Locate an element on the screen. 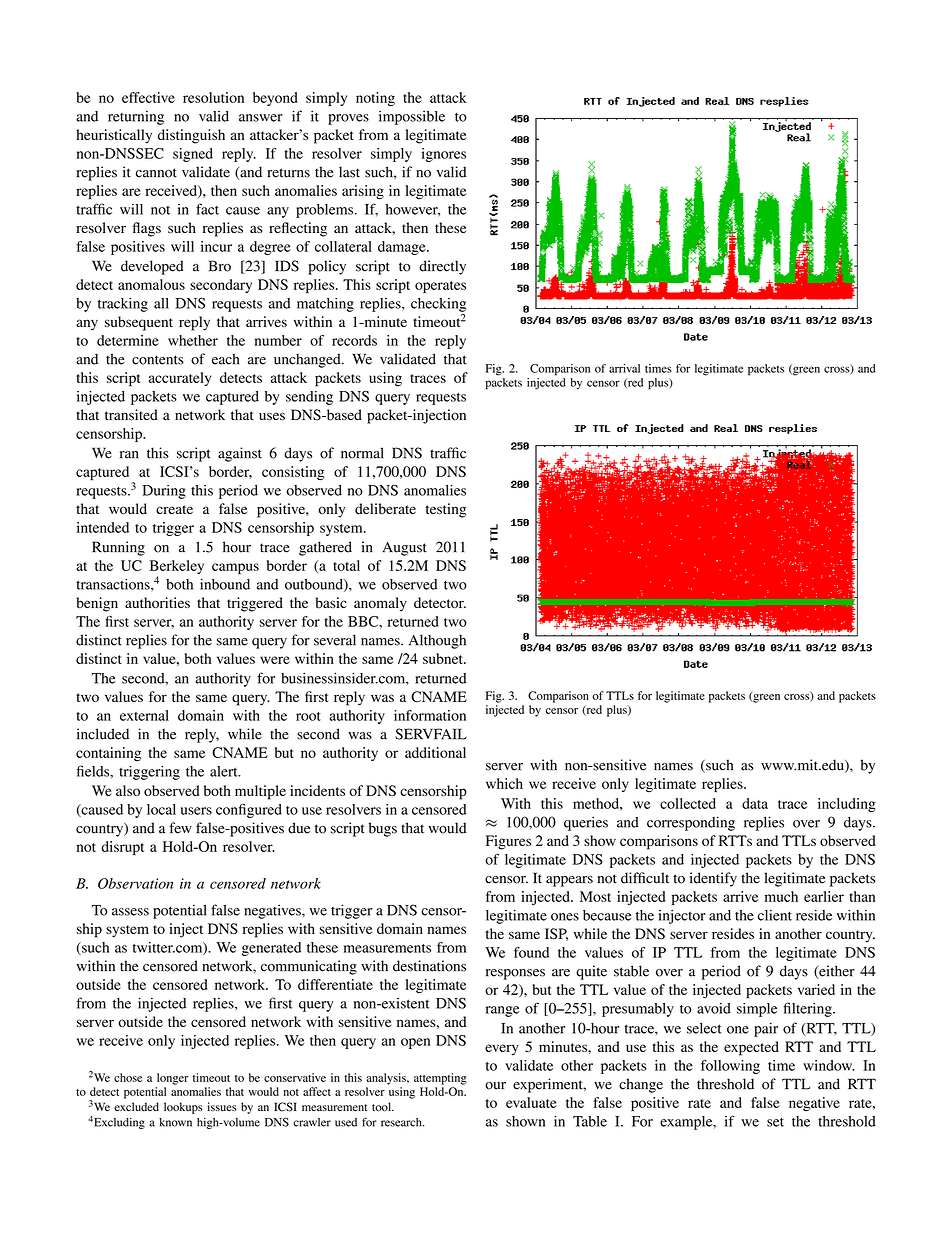 This screenshot has width=952, height=1233. attempting is located at coordinates (440, 1079).
